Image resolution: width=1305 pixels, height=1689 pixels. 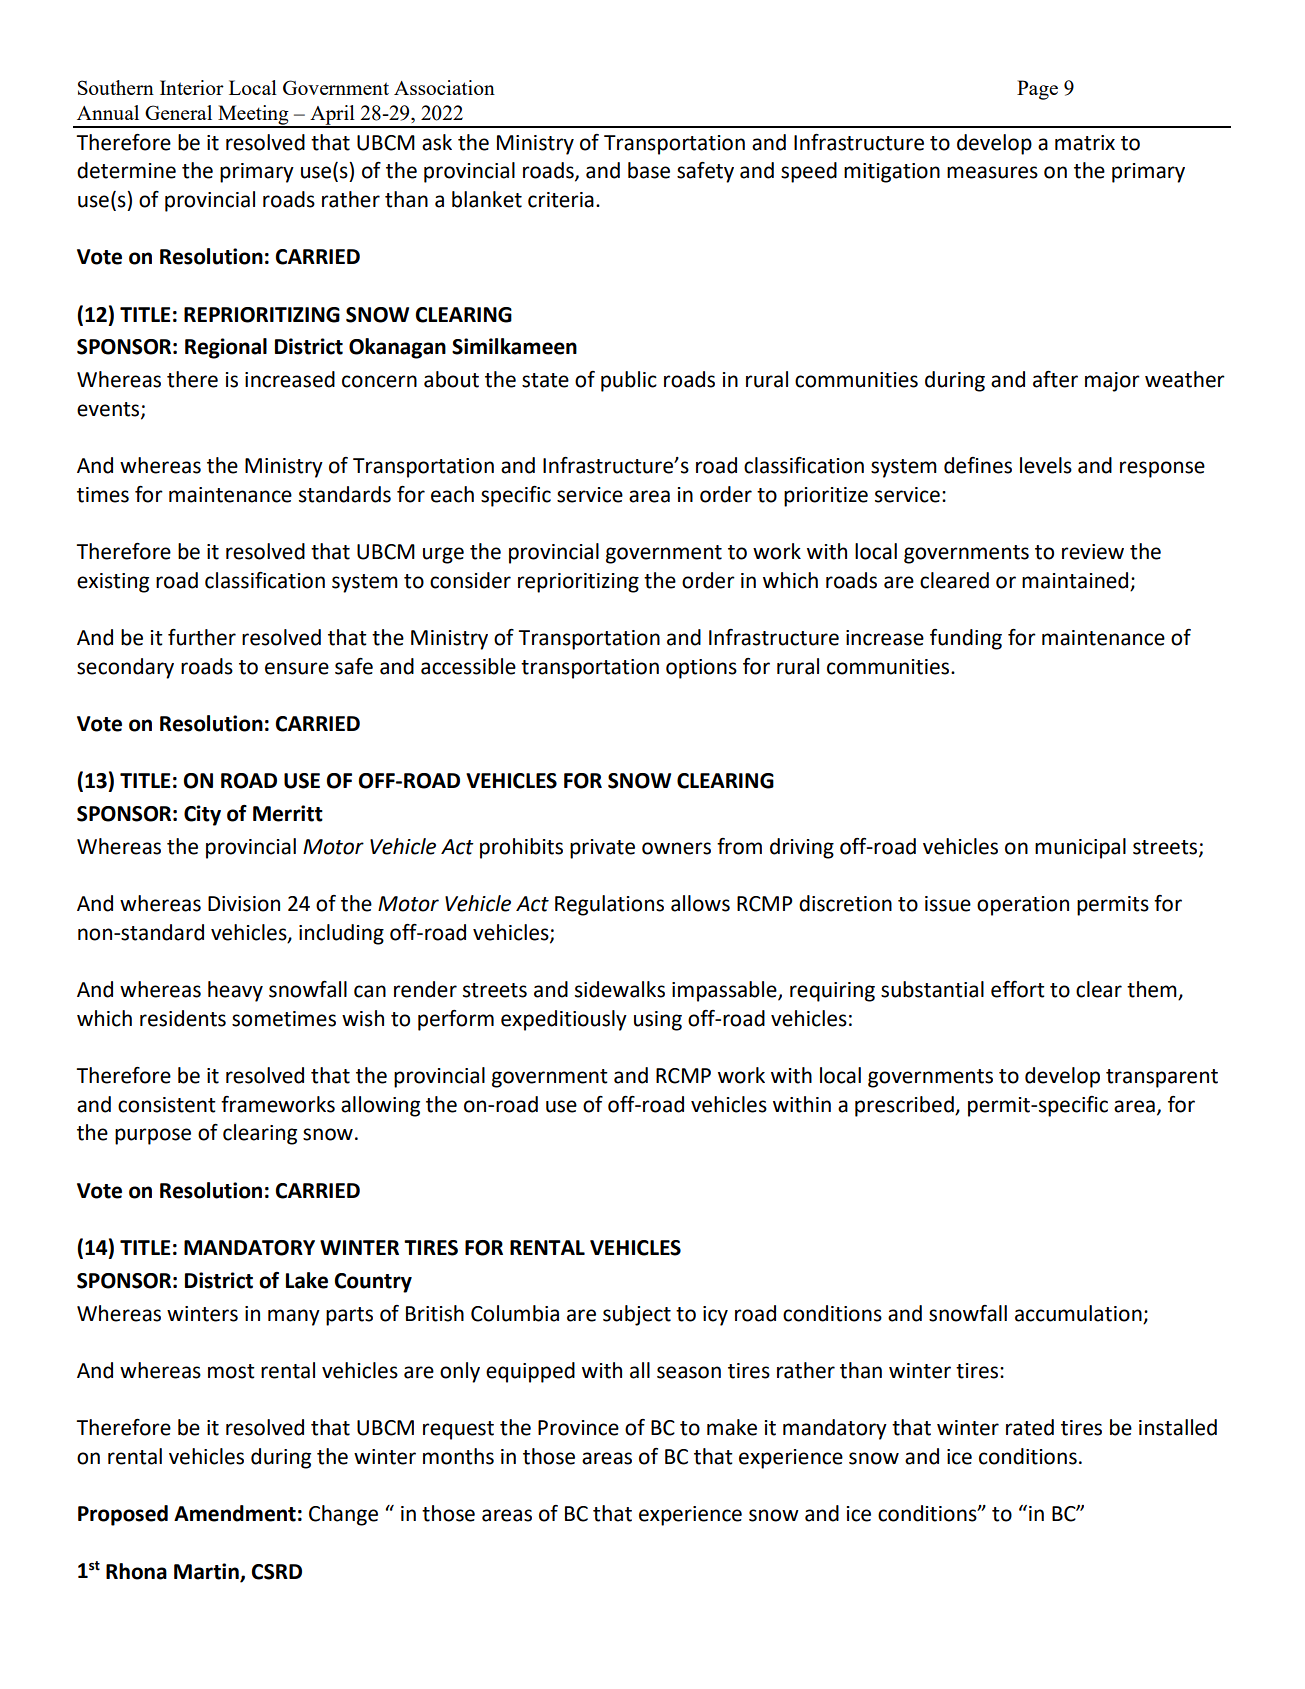 I want to click on public, so click(x=629, y=381).
